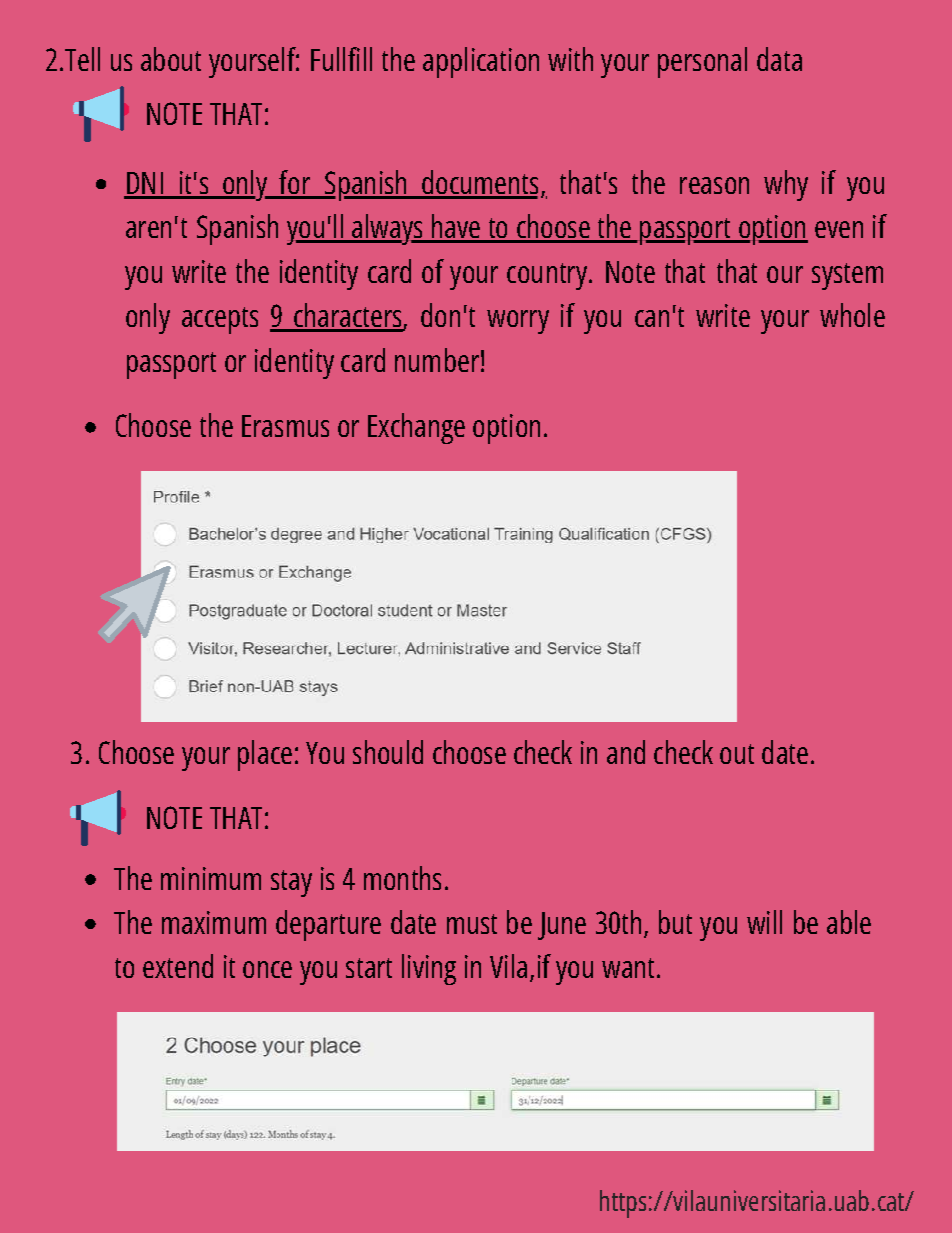 The image size is (952, 1233). What do you see at coordinates (779, 59) in the image?
I see `data` at bounding box center [779, 59].
